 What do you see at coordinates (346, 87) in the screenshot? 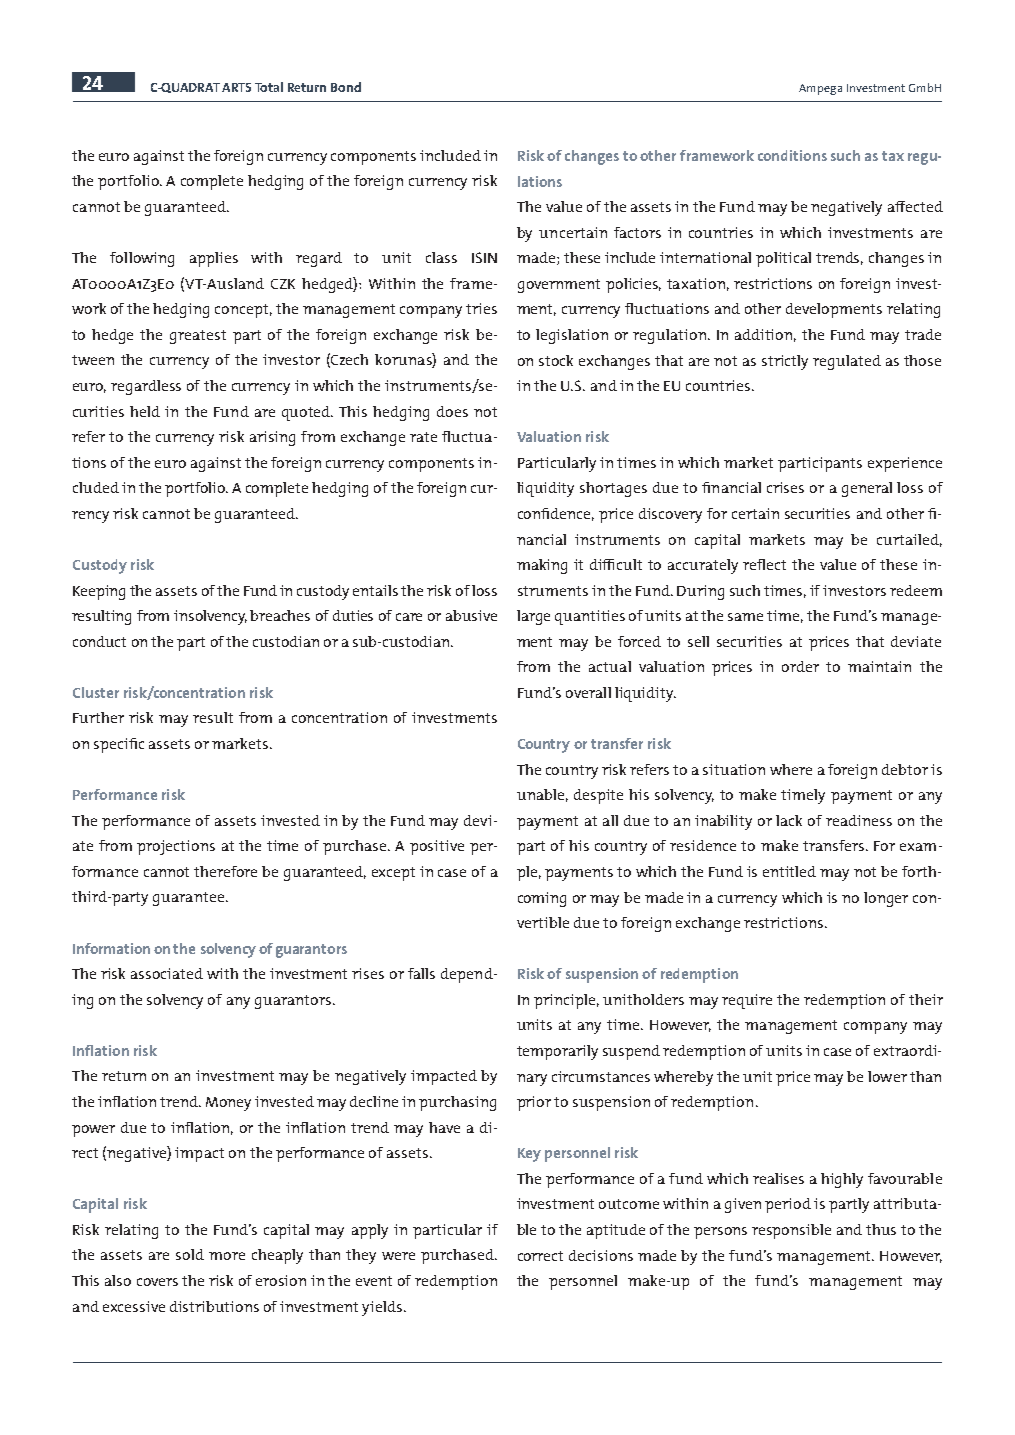
I see `Bond` at bounding box center [346, 87].
